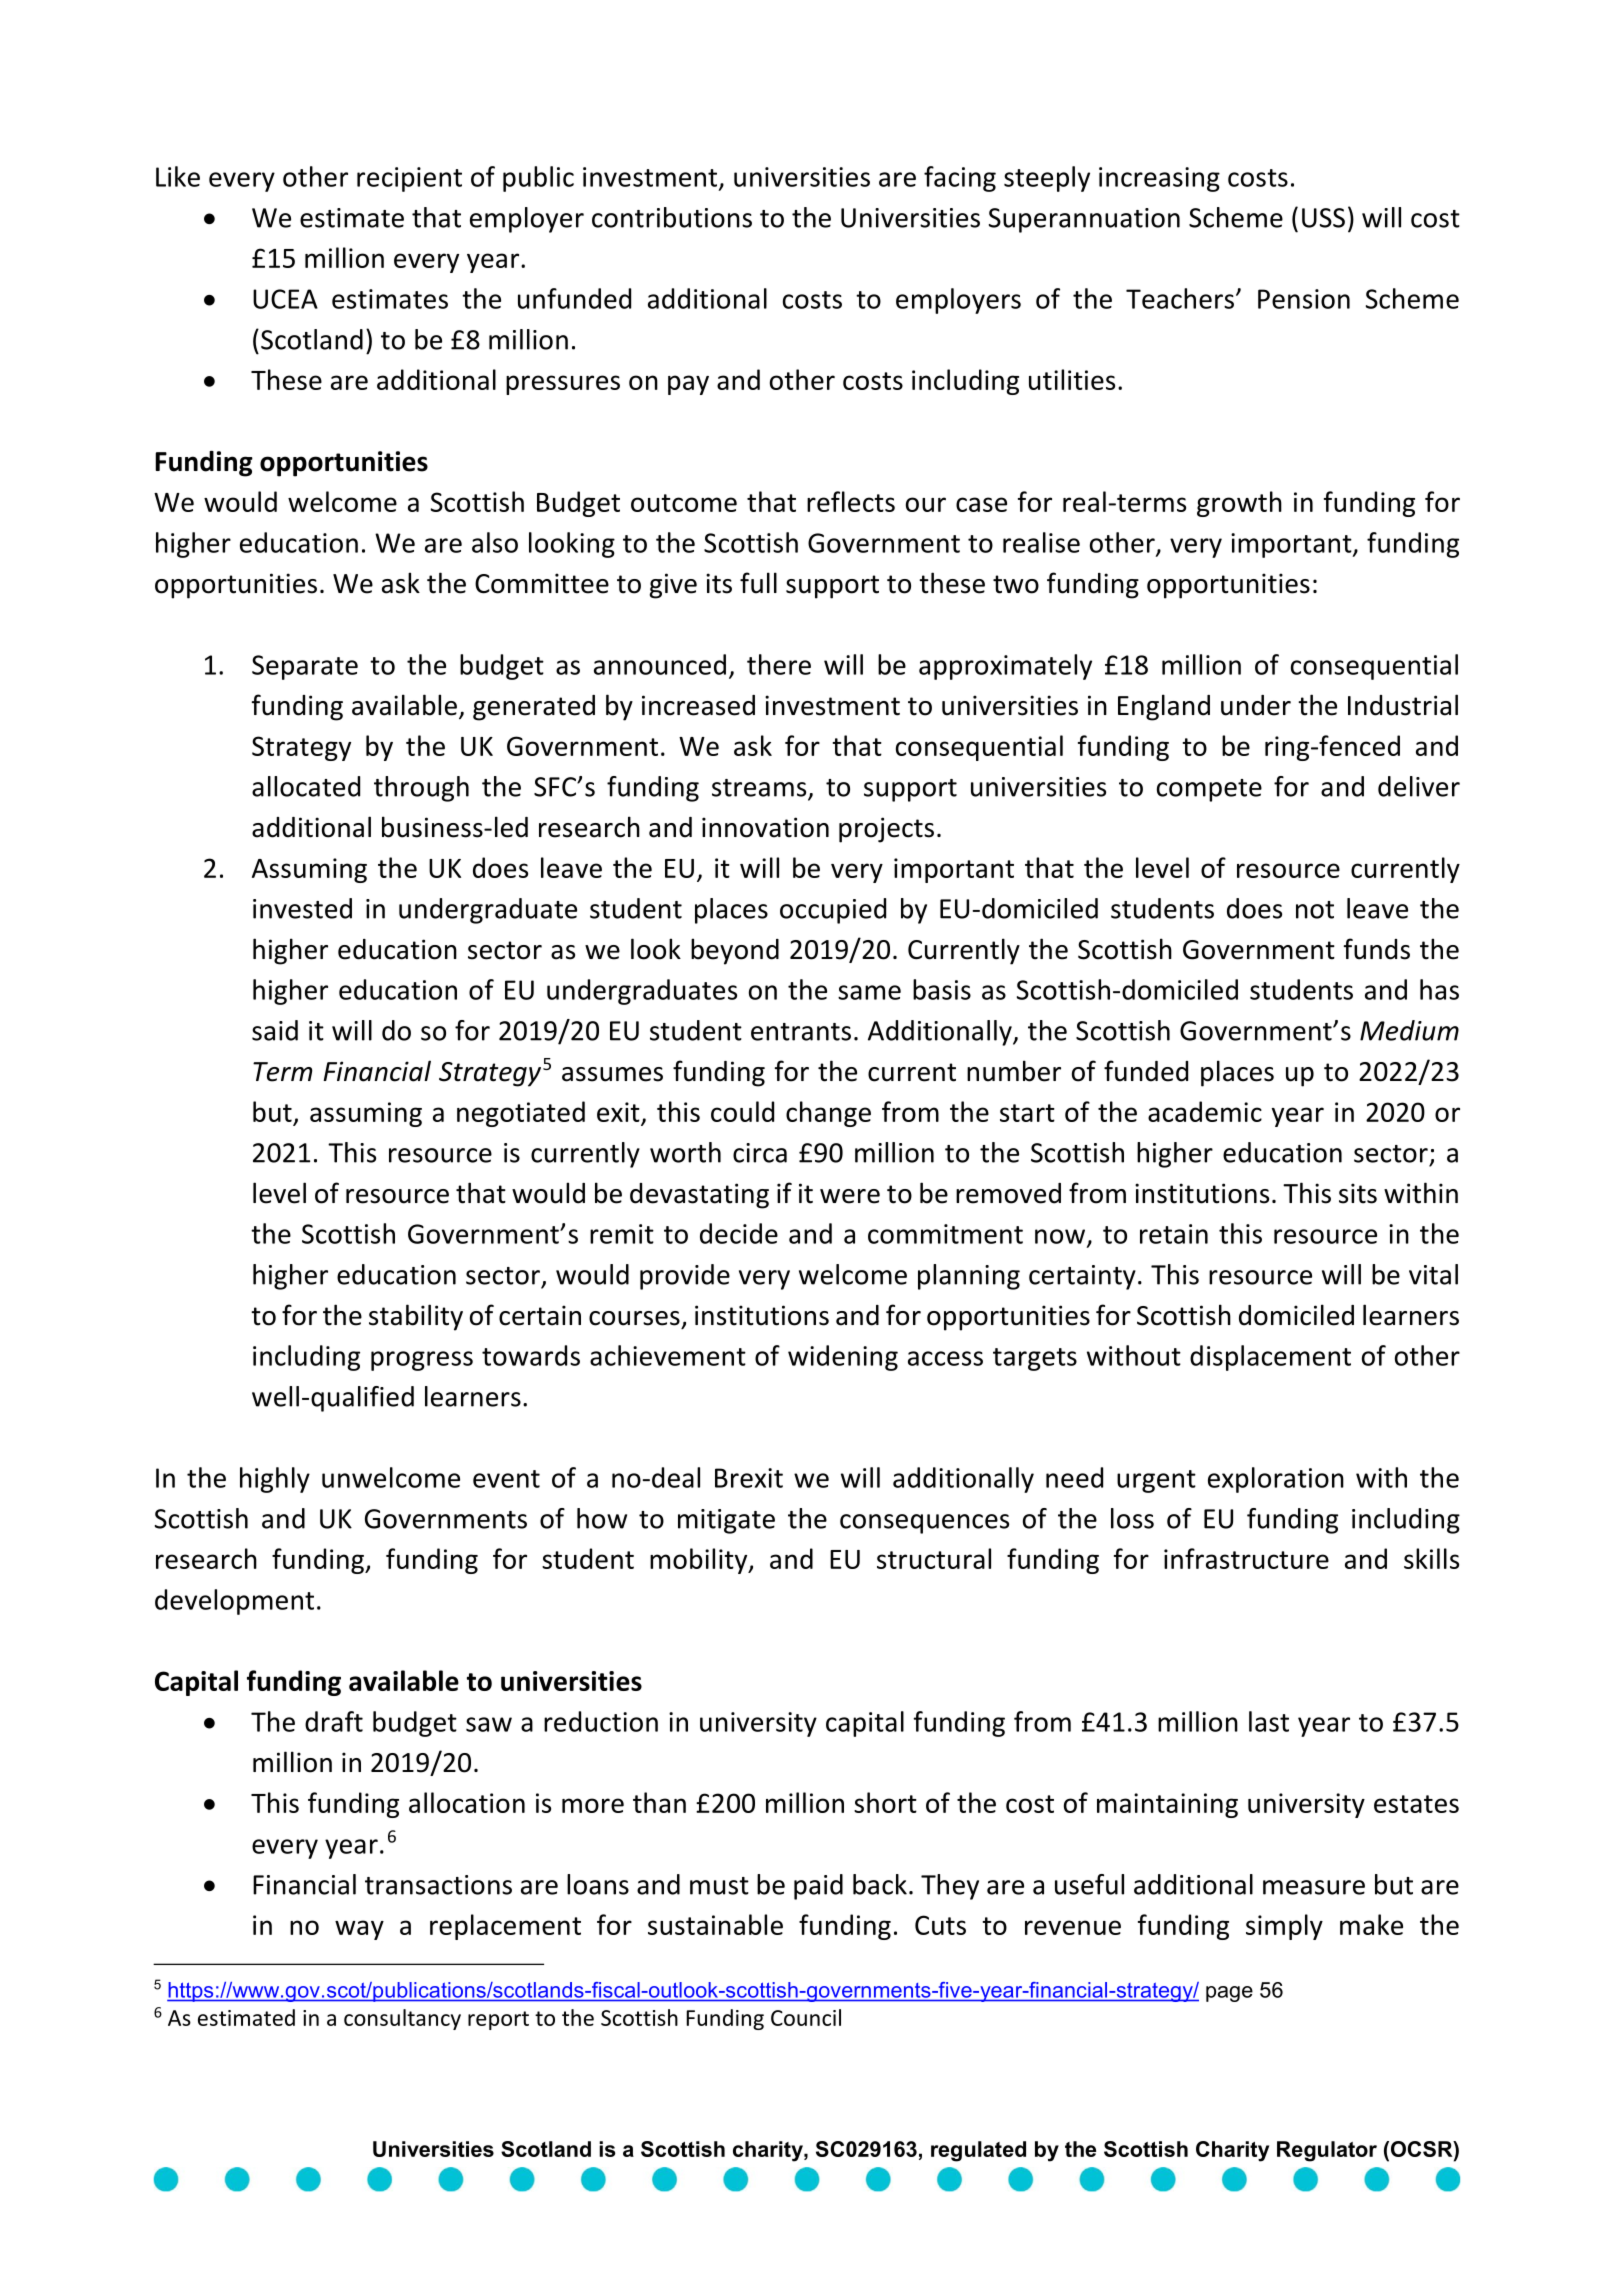 The height and width of the screenshot is (2282, 1614). Describe the element at coordinates (1323, 218) in the screenshot. I see `USS` at that location.
